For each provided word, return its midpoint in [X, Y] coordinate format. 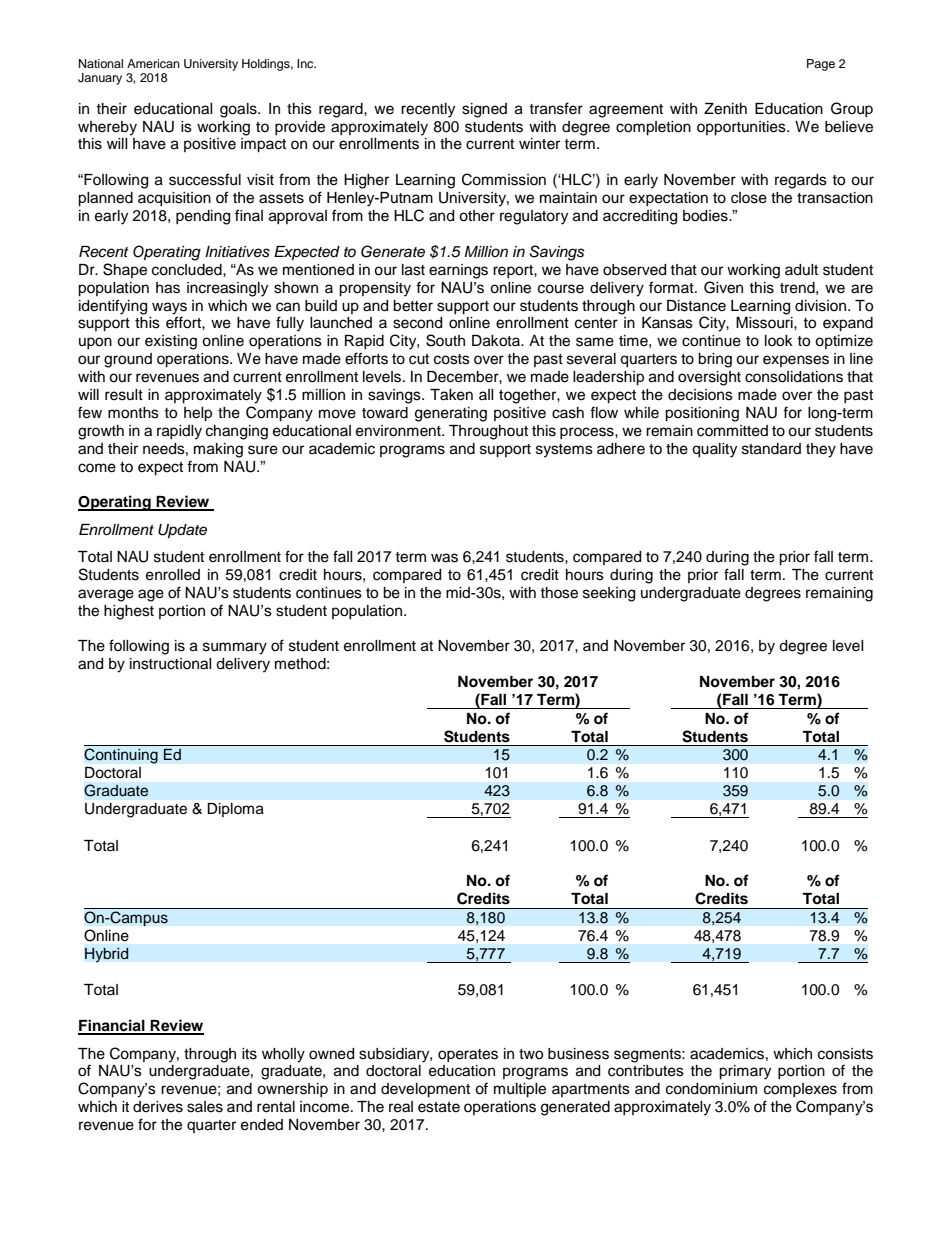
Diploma [236, 810]
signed [484, 110]
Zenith [725, 109]
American [153, 63]
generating [451, 414]
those [559, 593]
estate [439, 1107]
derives [158, 1107]
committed [732, 431]
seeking [609, 594]
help [198, 414]
